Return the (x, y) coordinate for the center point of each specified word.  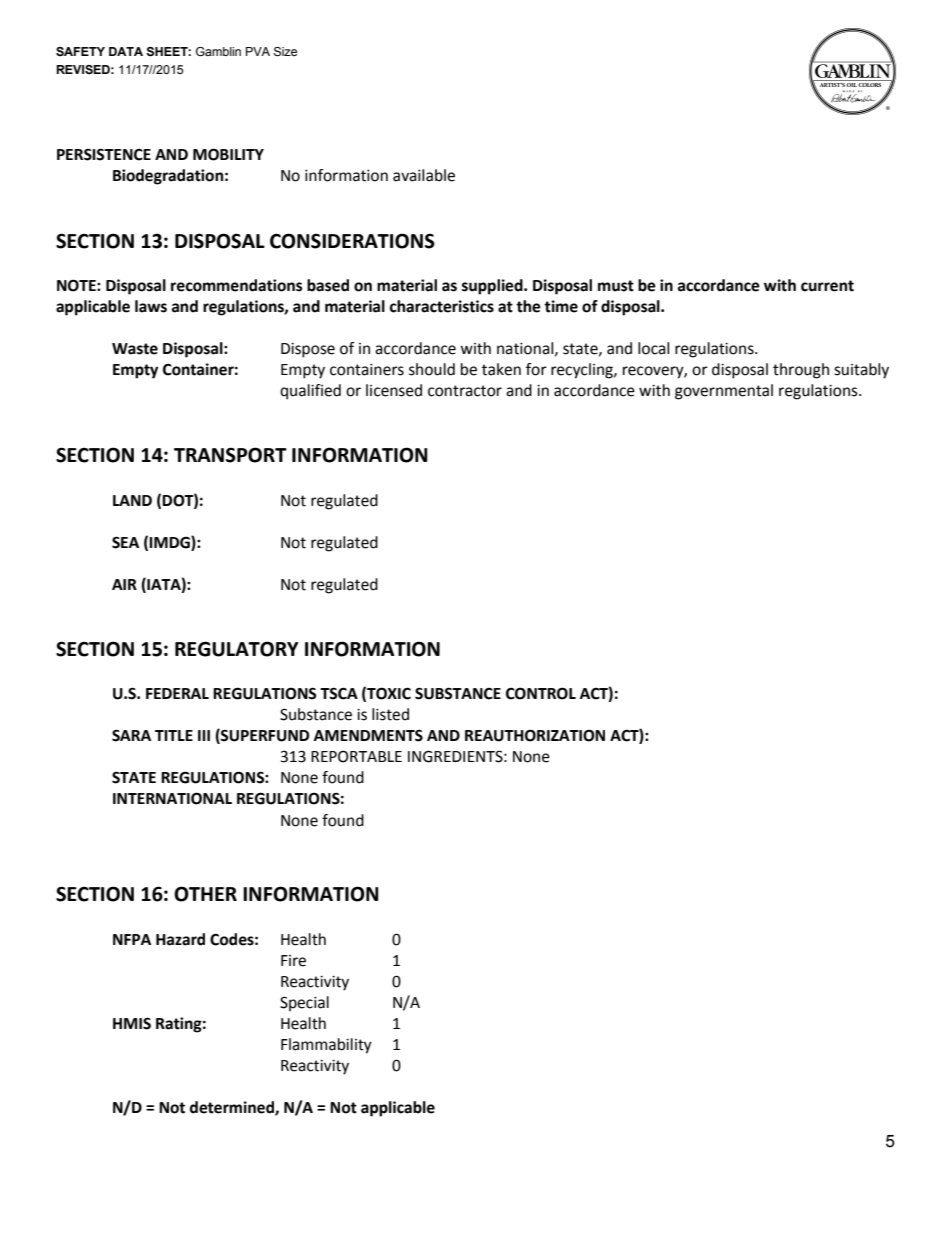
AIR (124, 584)
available (424, 175)
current (827, 286)
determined (233, 1108)
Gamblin (218, 51)
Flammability (326, 1046)
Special (304, 1004)
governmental (724, 392)
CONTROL (541, 693)
